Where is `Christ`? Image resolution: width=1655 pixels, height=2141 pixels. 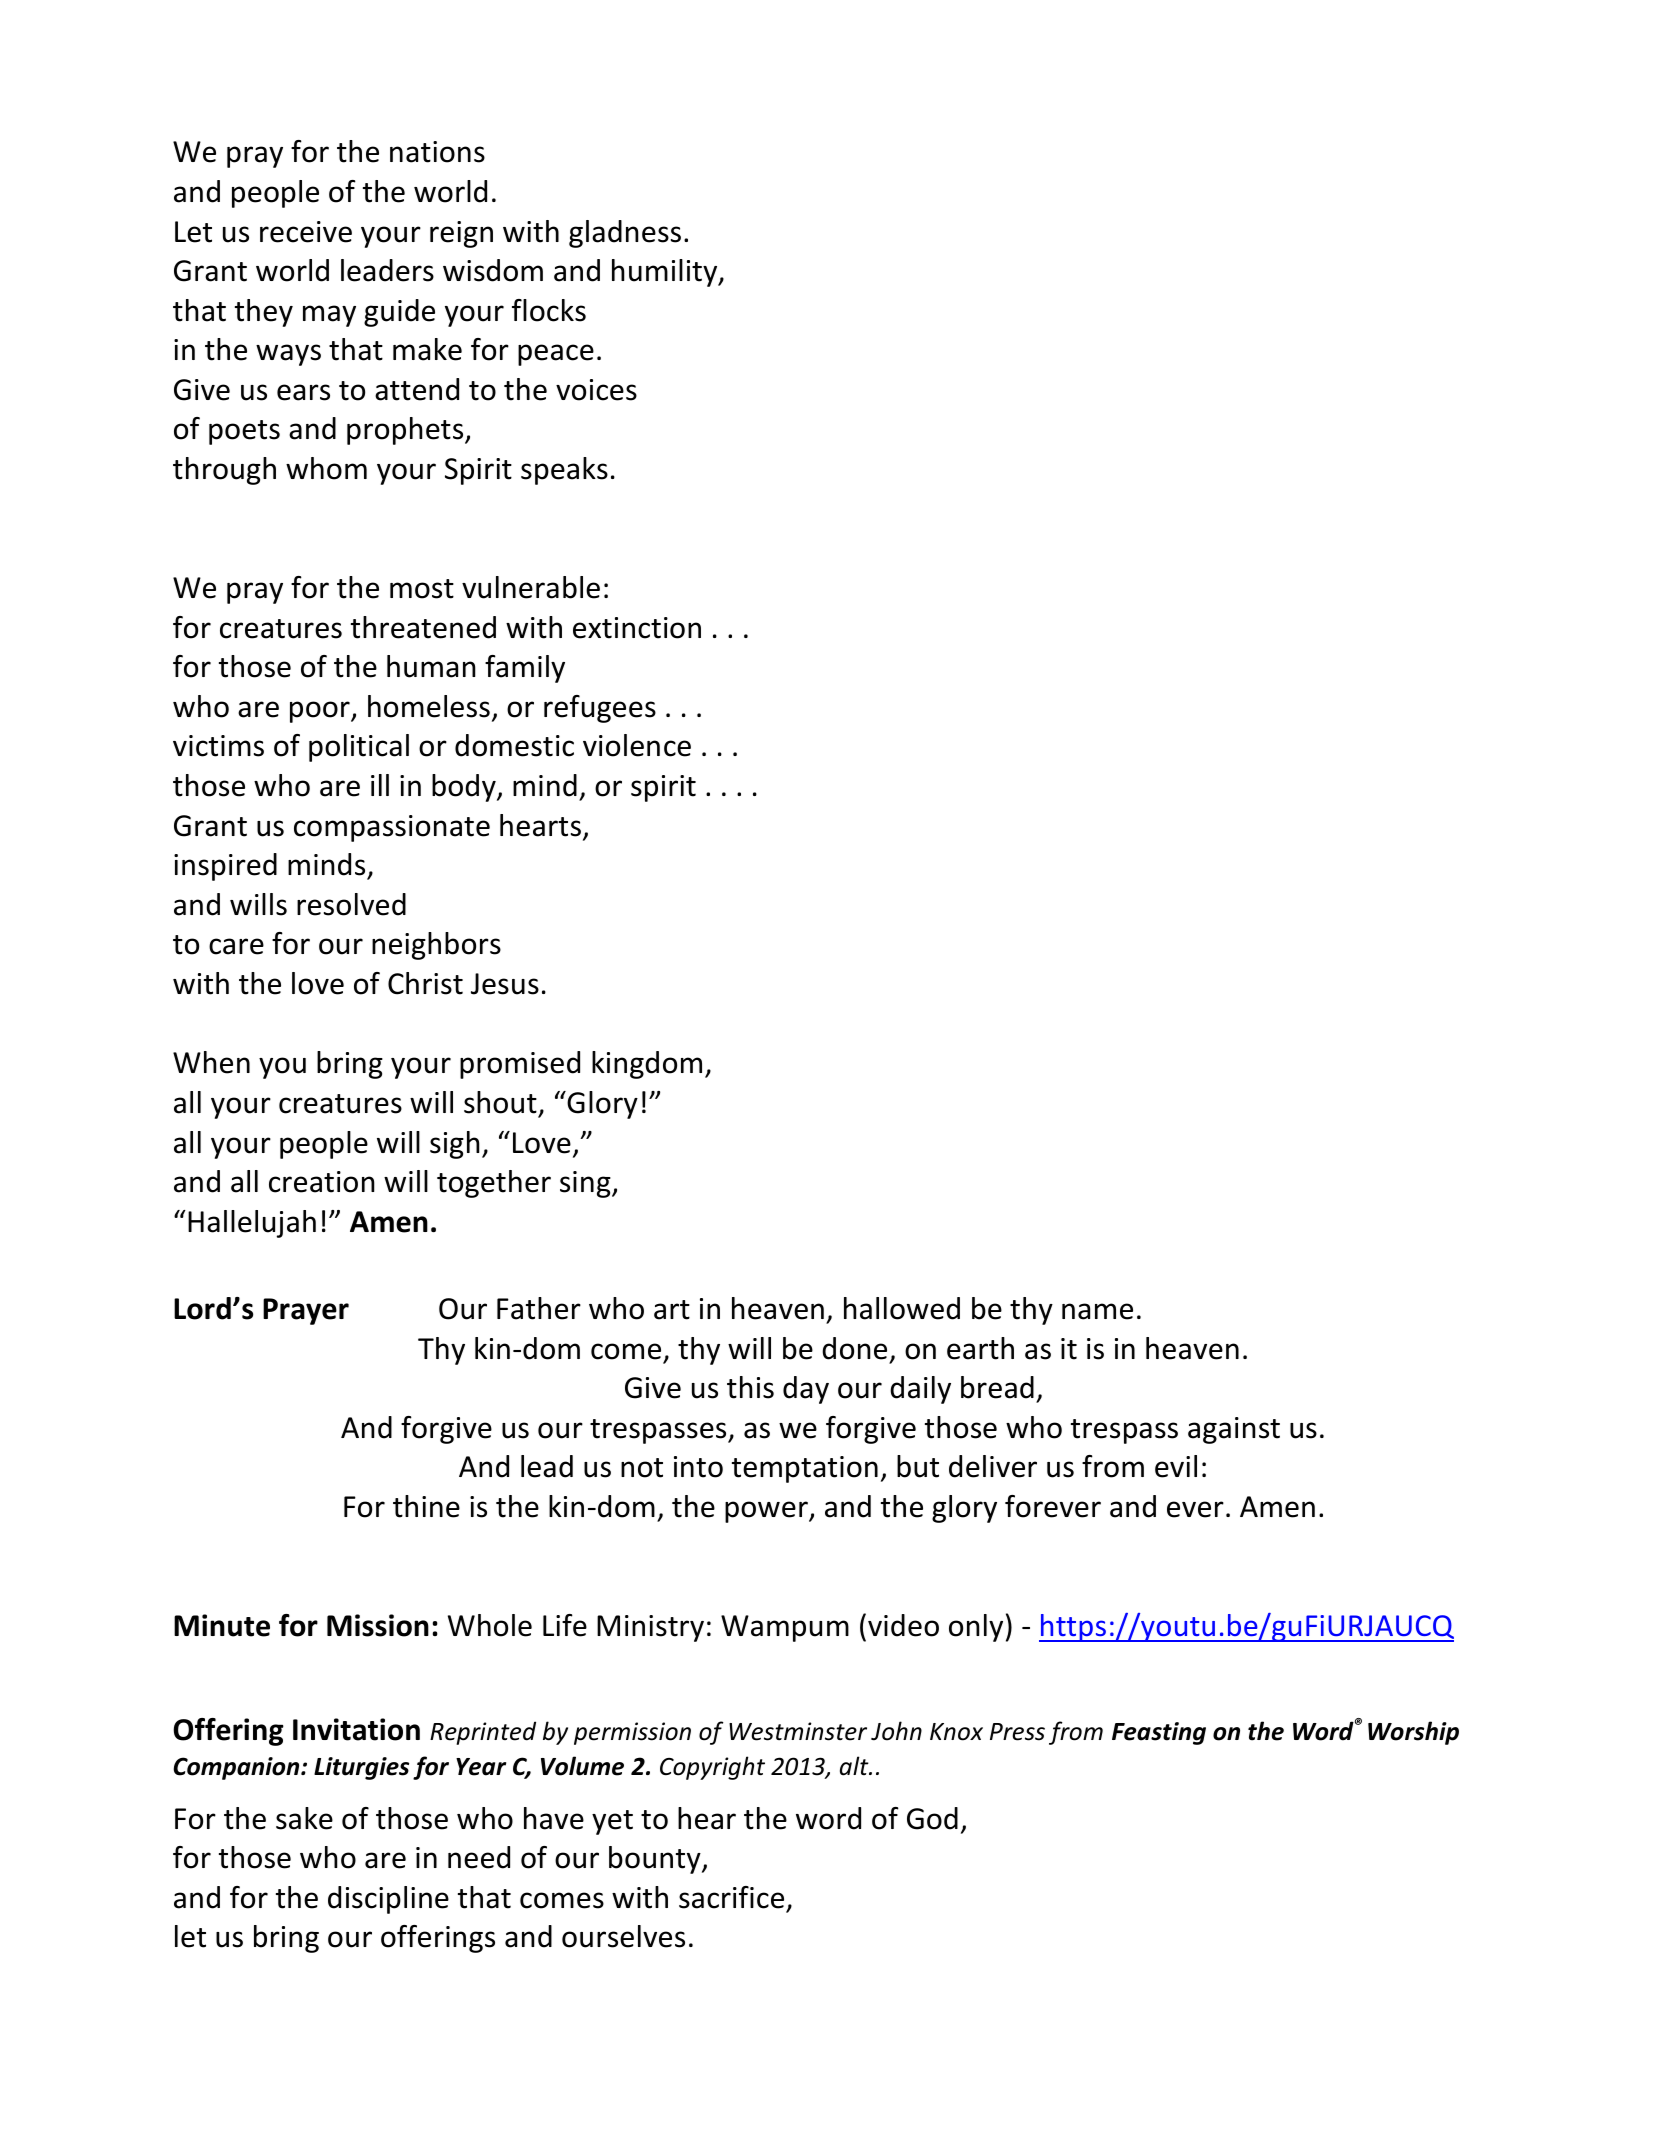 Christ is located at coordinates (425, 983).
